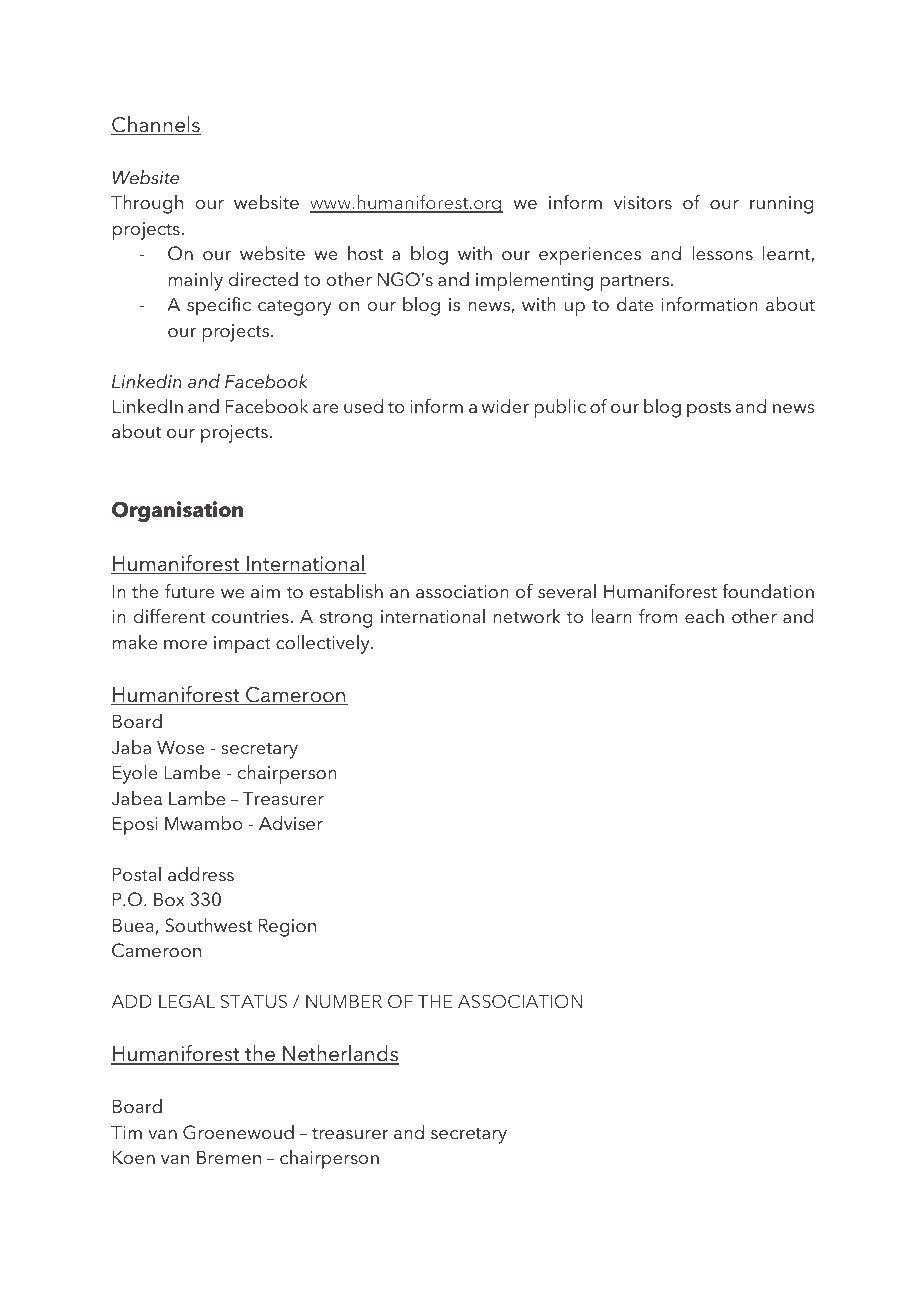  What do you see at coordinates (505, 406) in the image?
I see `wider` at bounding box center [505, 406].
